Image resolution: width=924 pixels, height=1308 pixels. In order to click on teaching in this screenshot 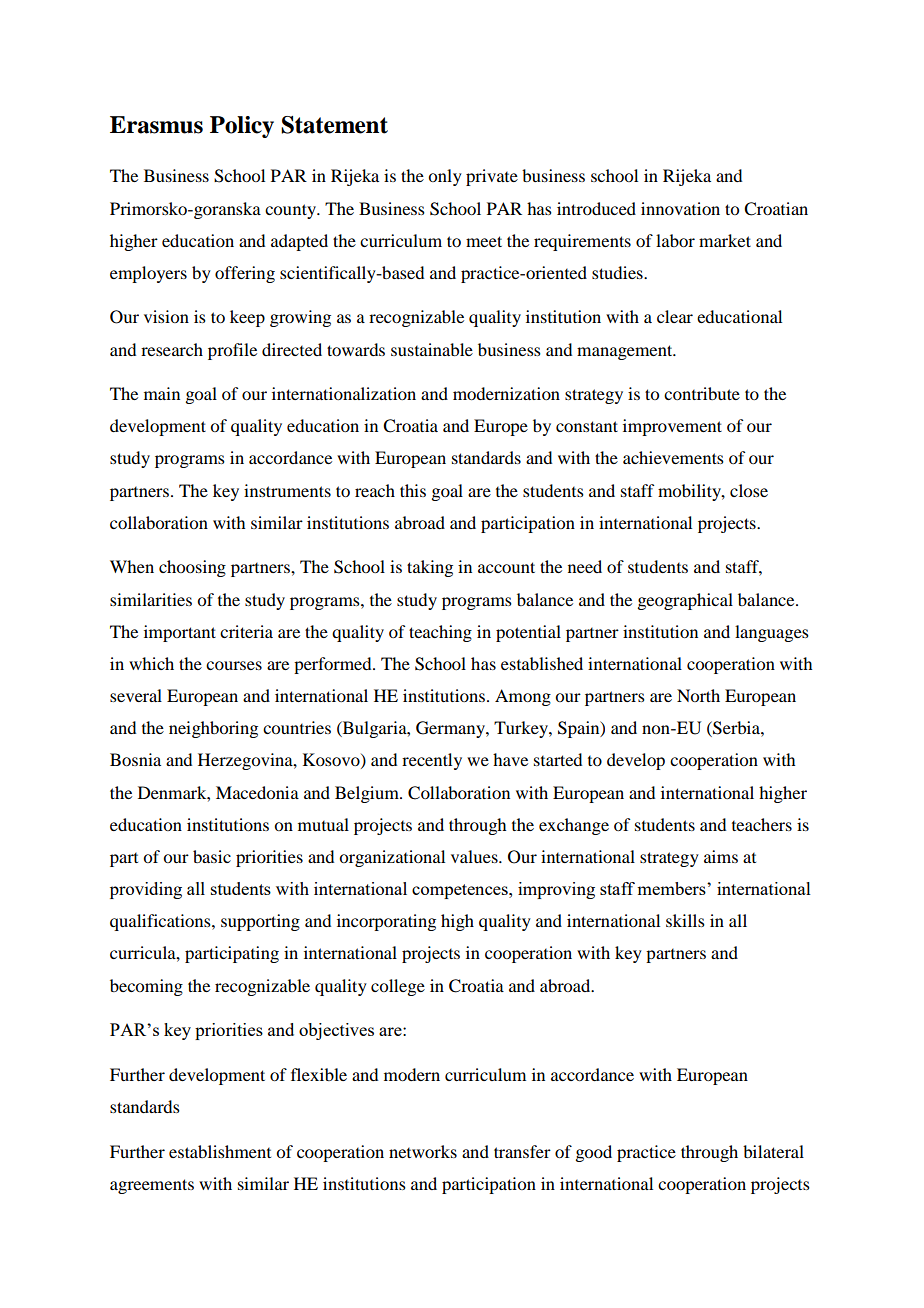, I will do `click(440, 633)`.
